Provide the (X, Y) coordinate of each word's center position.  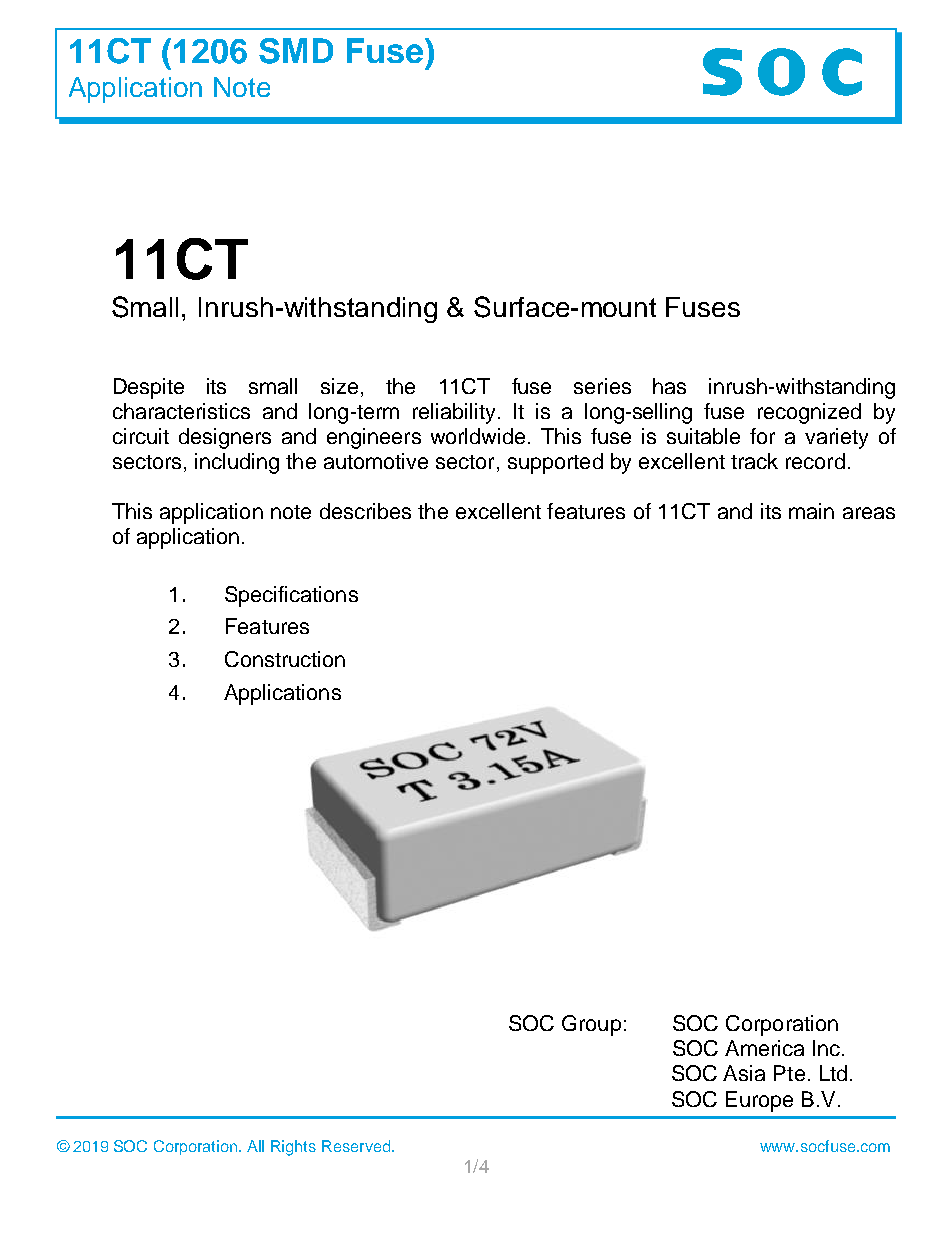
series (602, 386)
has (669, 386)
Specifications (291, 596)
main (811, 511)
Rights (293, 1148)
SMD (296, 51)
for (762, 436)
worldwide (480, 436)
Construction (285, 659)
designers (225, 438)
